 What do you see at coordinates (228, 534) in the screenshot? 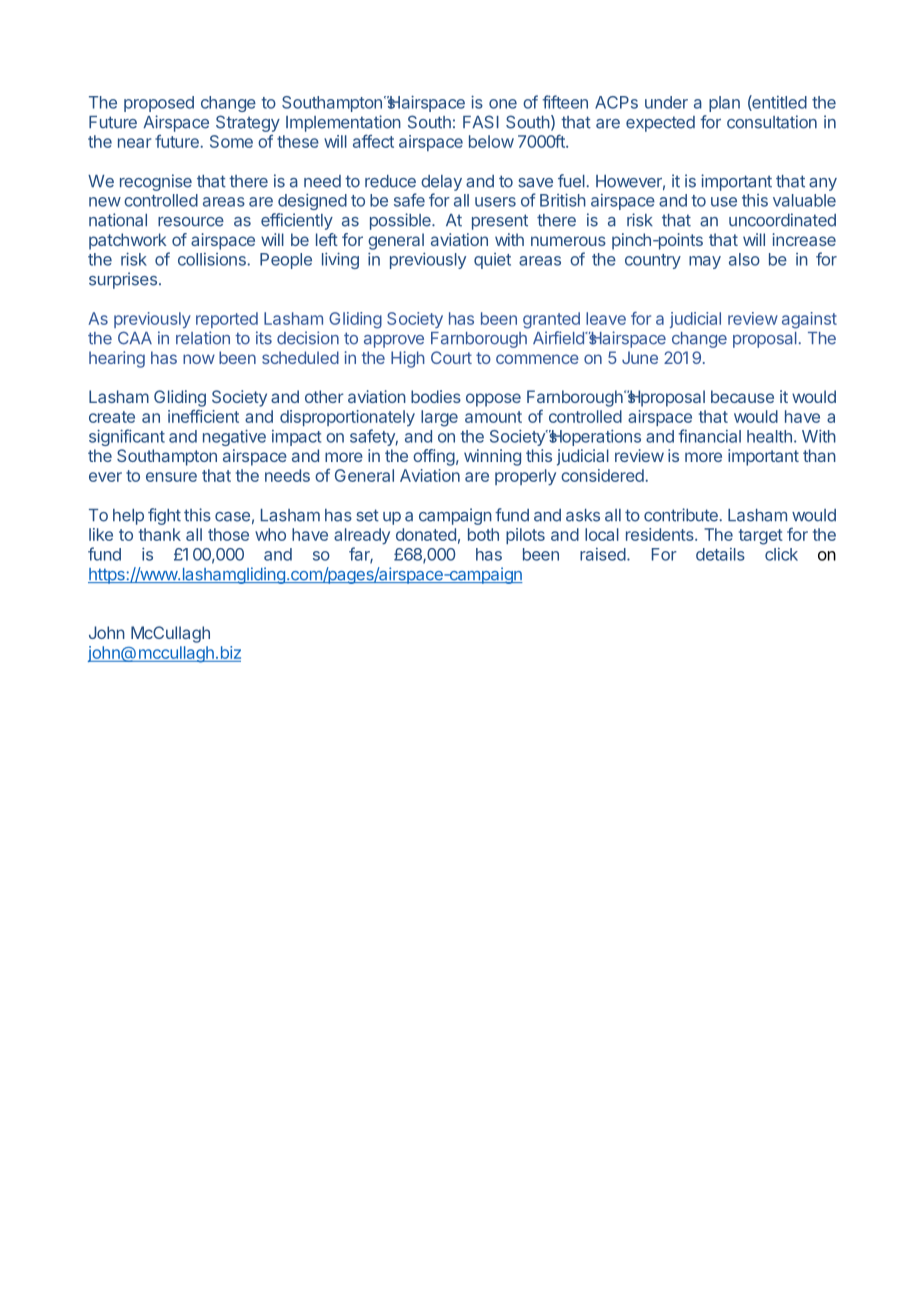
I see `those` at bounding box center [228, 534].
